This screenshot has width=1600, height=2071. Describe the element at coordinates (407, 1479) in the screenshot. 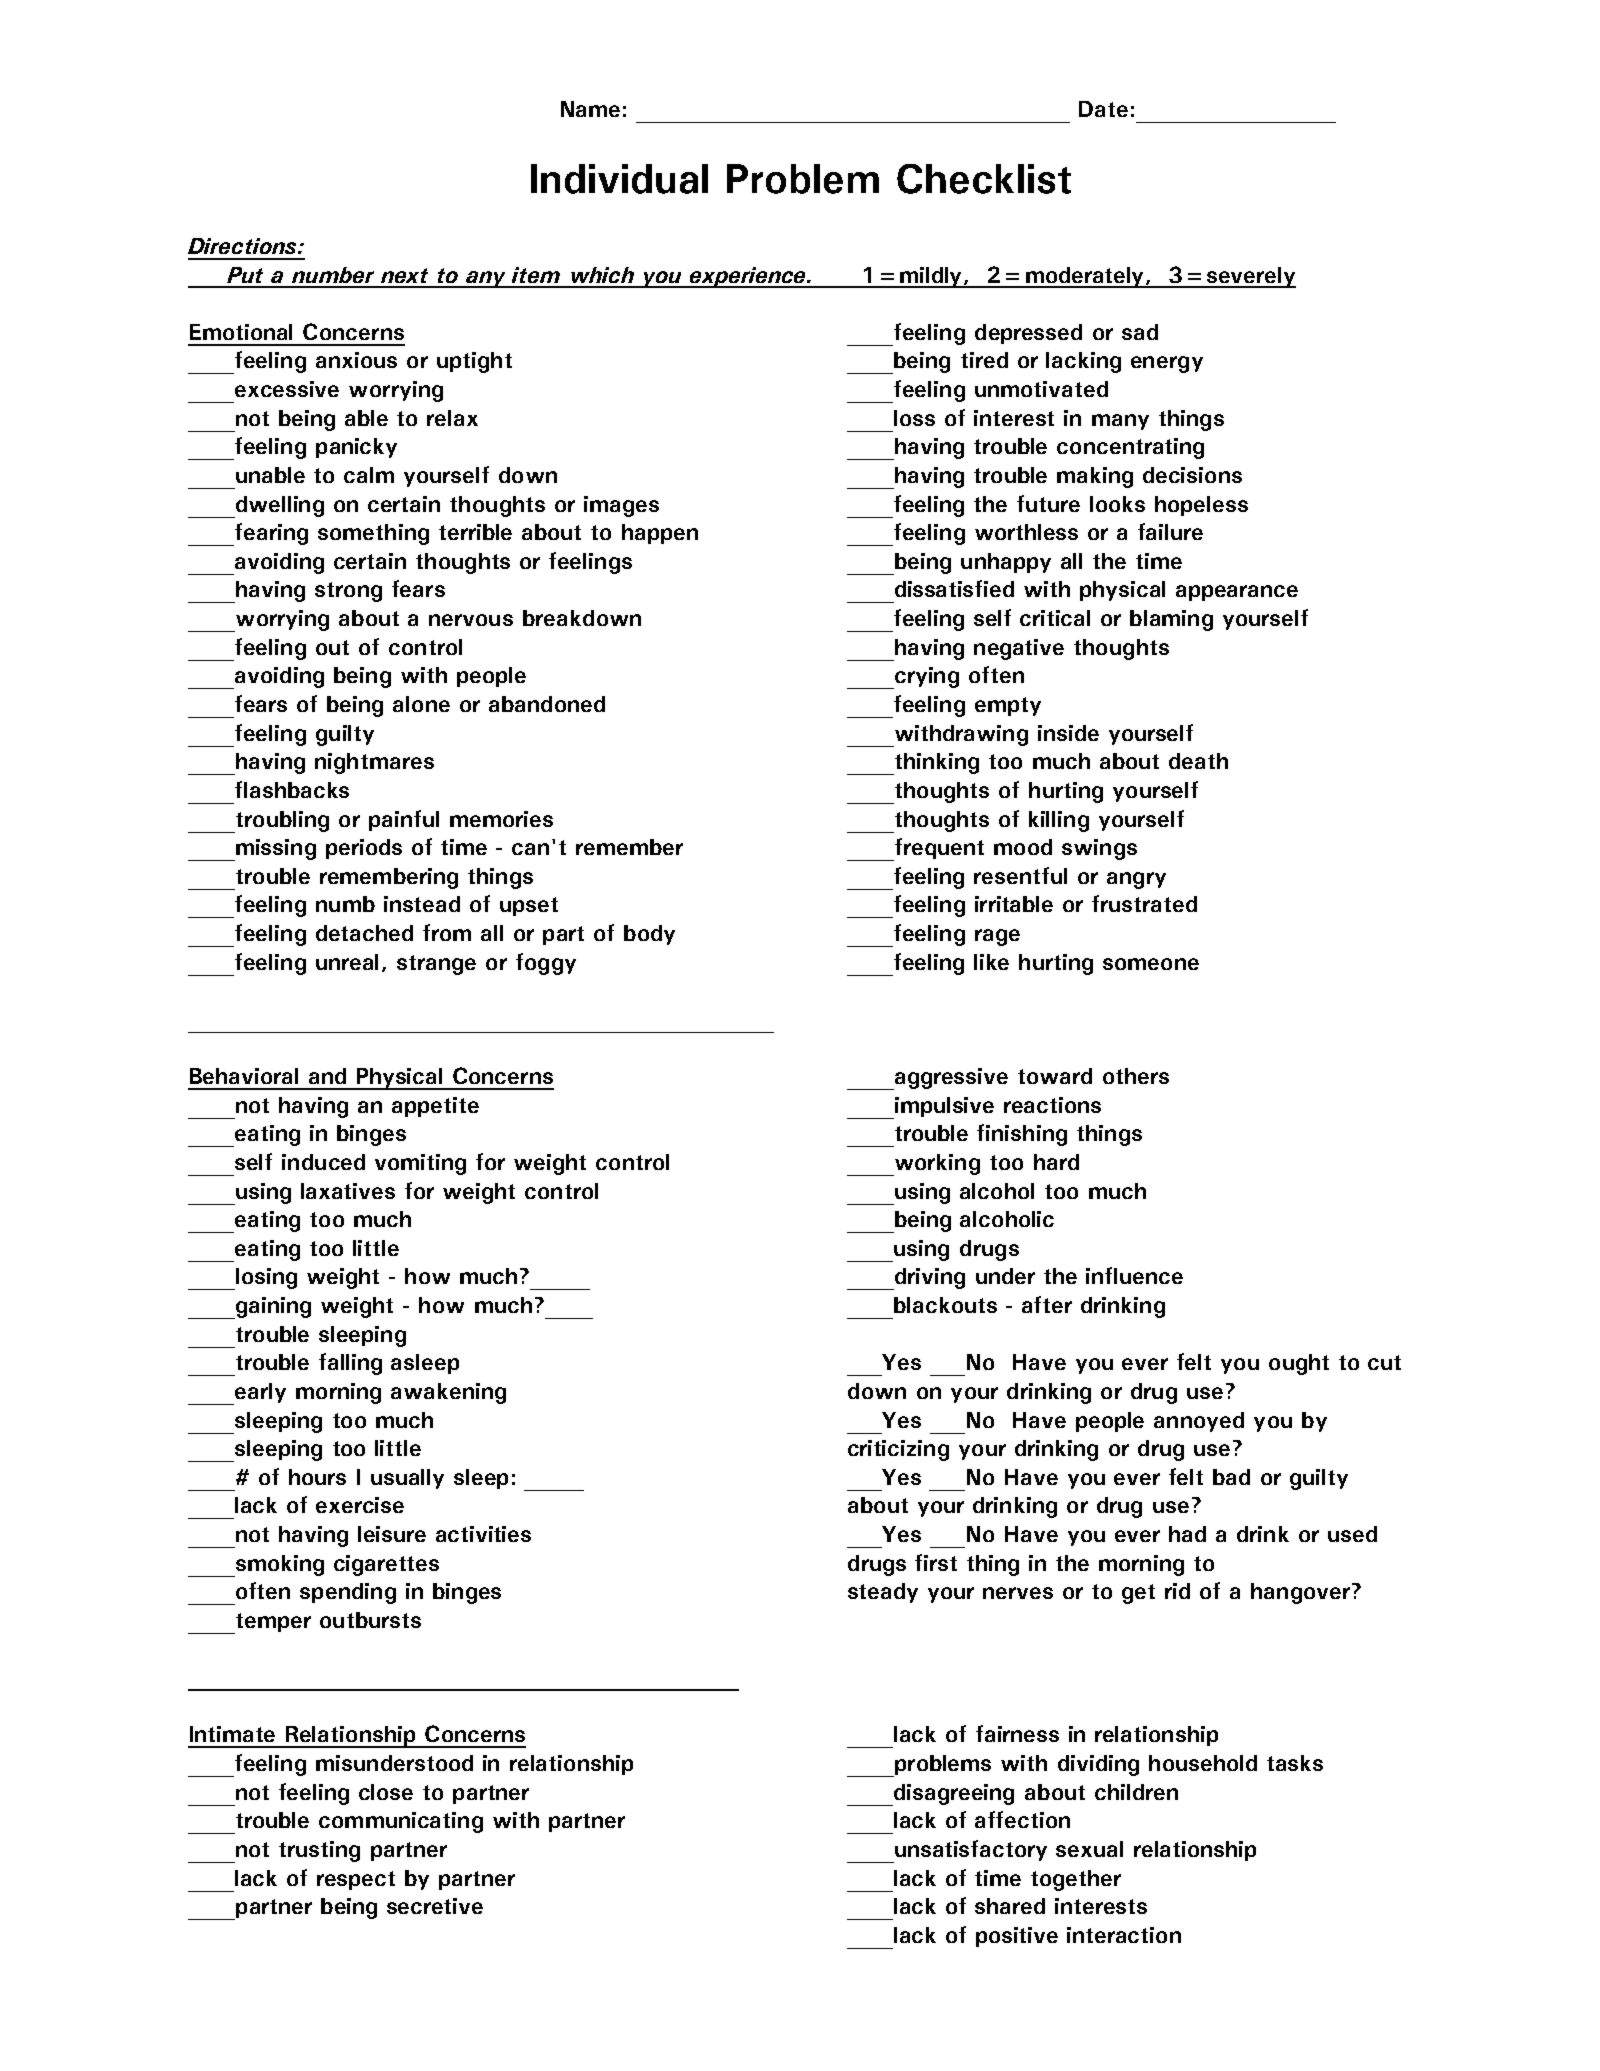

I see `usually` at that location.
